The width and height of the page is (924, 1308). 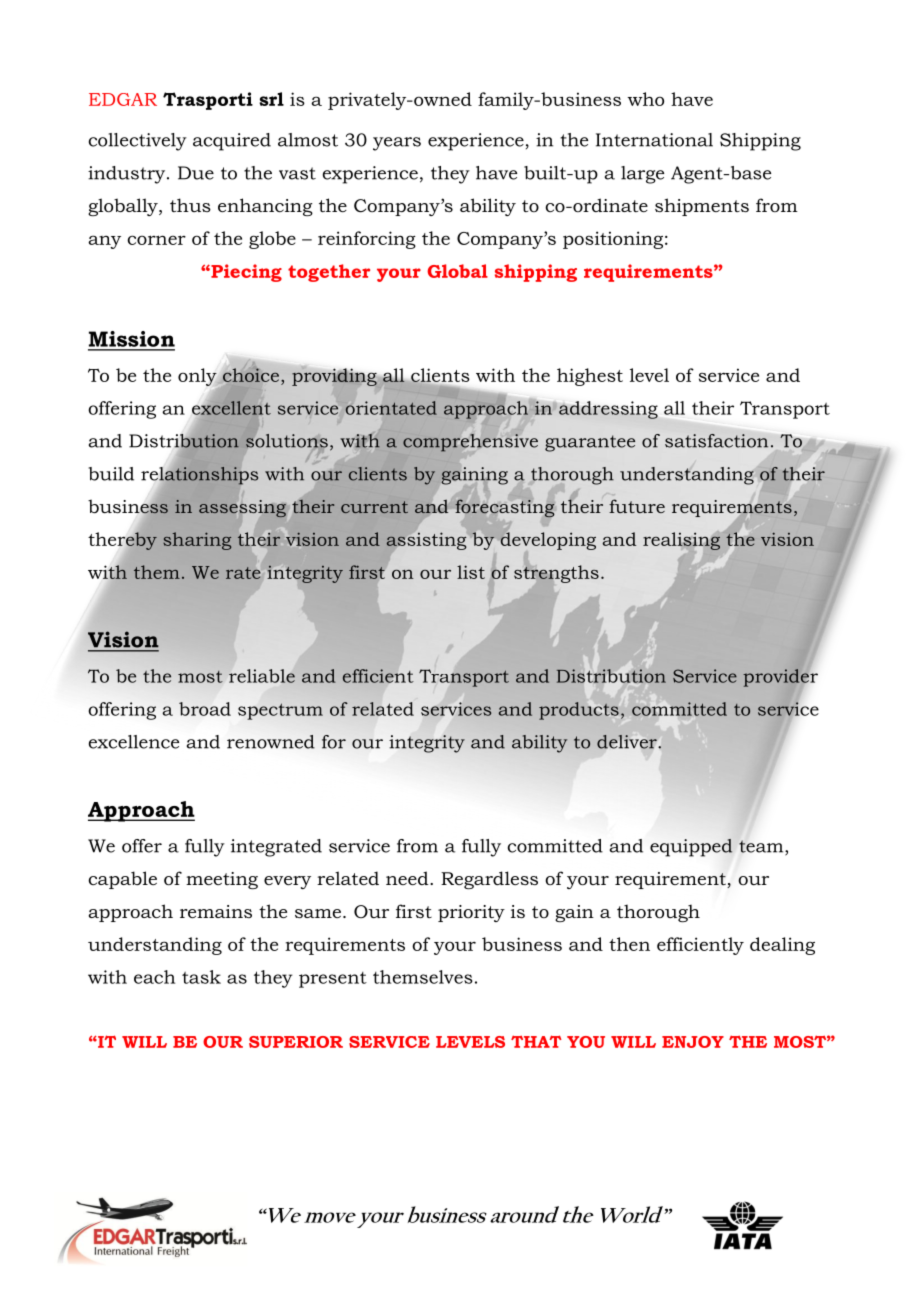 What do you see at coordinates (579, 711) in the page?
I see `products` at bounding box center [579, 711].
